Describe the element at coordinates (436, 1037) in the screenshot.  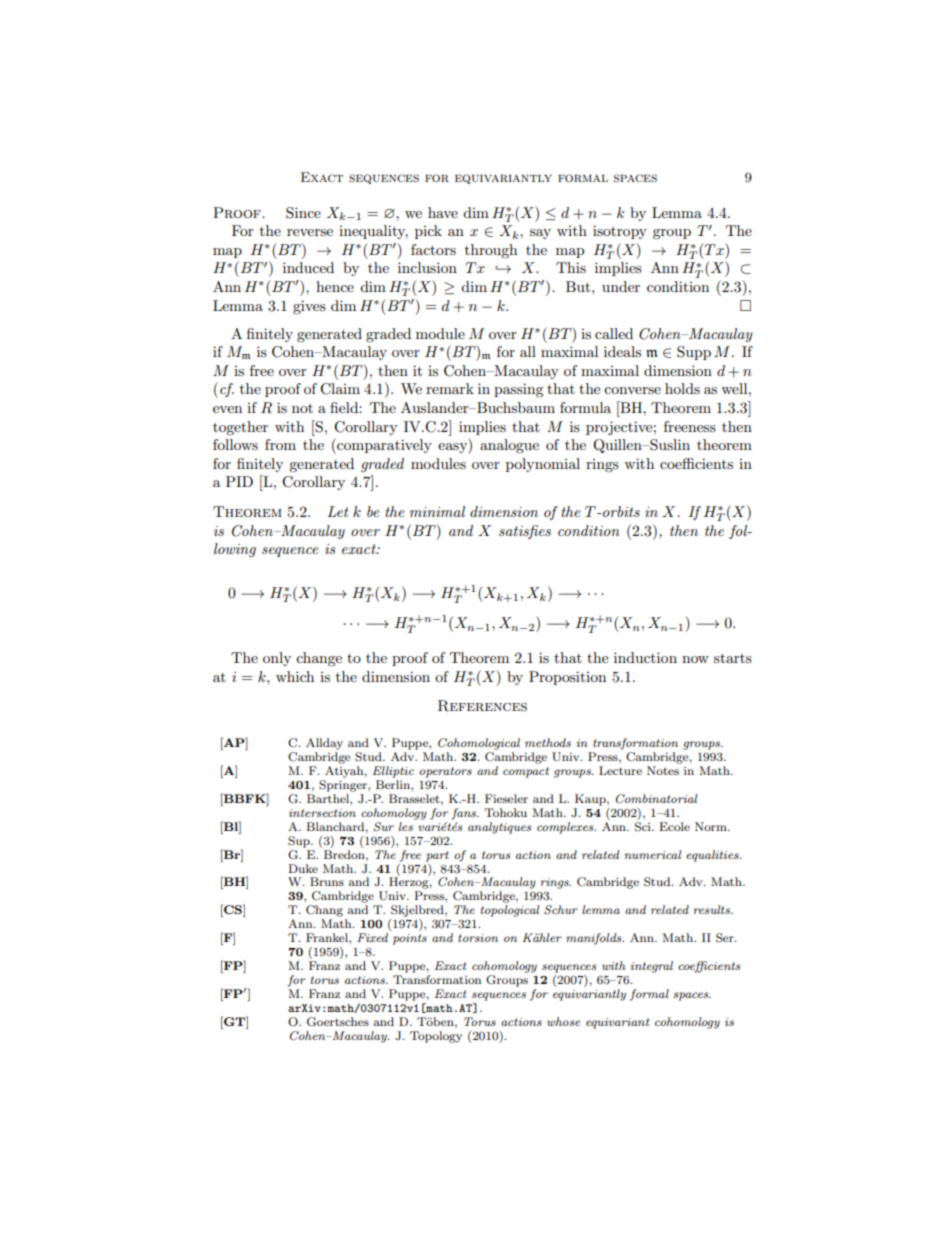
I see `Topology` at that location.
